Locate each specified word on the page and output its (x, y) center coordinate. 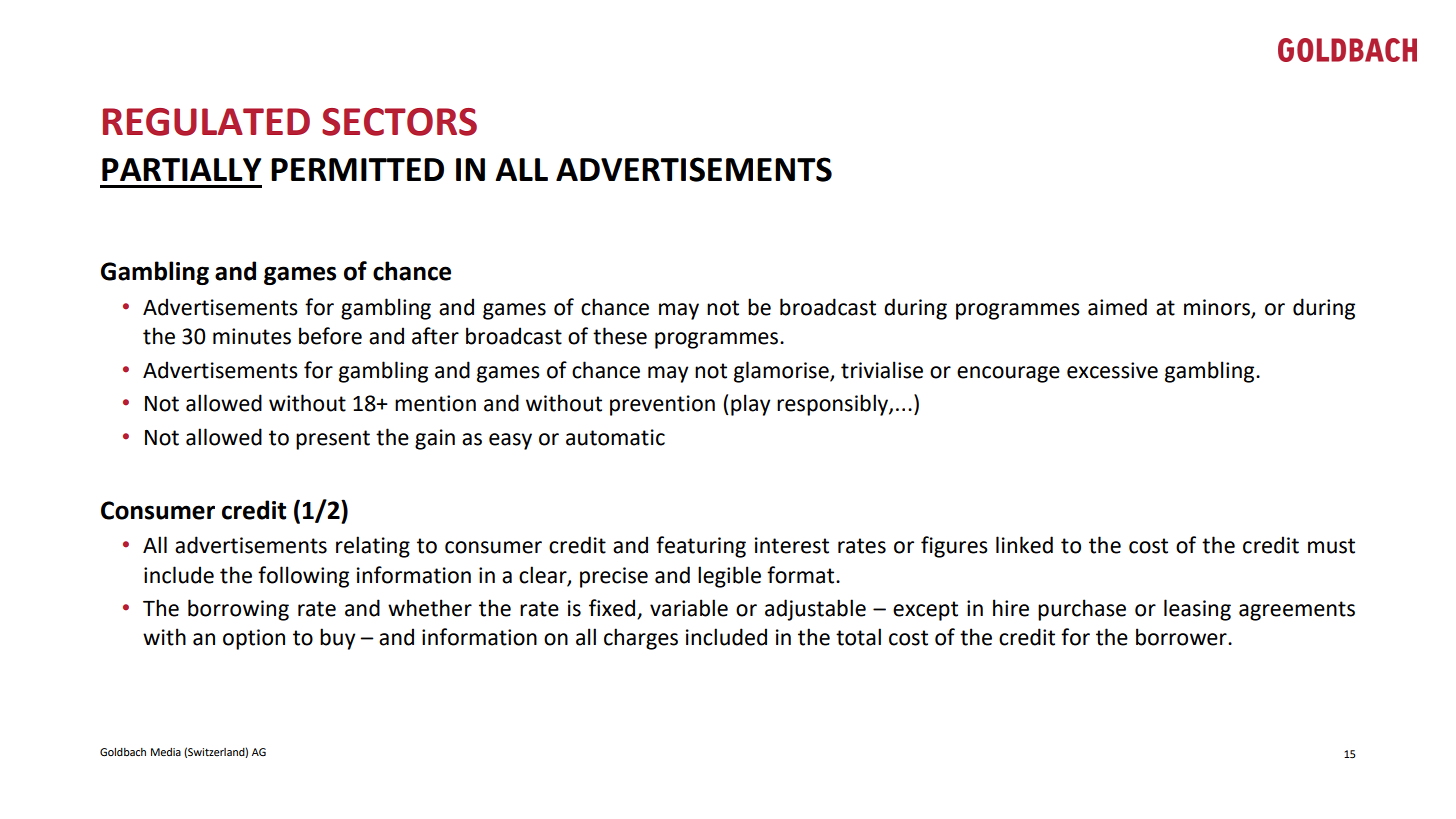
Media (166, 752)
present (333, 440)
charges (641, 639)
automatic (615, 437)
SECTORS (399, 122)
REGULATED (206, 122)
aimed (1117, 307)
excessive (1112, 370)
